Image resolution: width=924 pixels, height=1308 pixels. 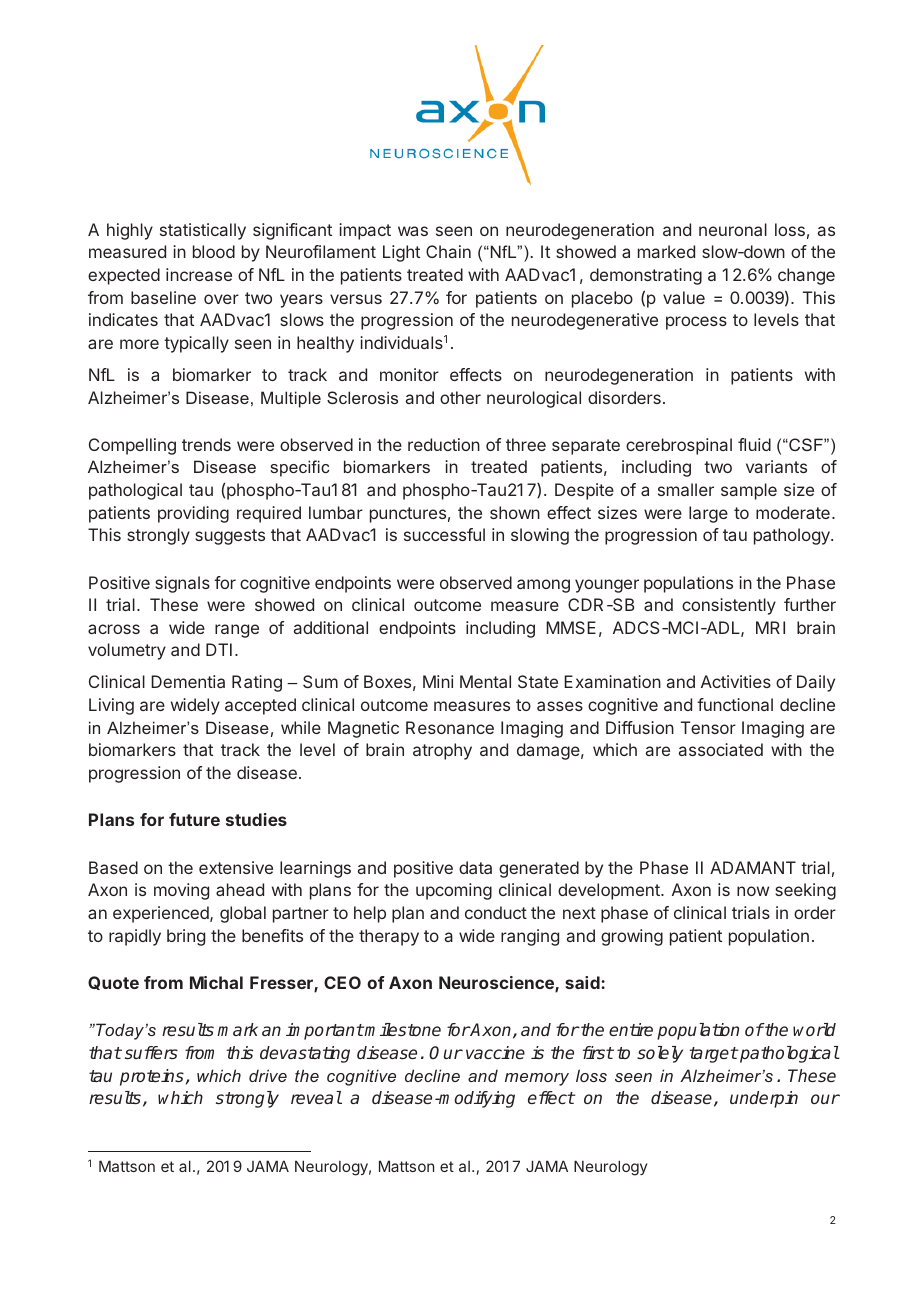 What do you see at coordinates (721, 749) in the page?
I see `associated` at bounding box center [721, 749].
